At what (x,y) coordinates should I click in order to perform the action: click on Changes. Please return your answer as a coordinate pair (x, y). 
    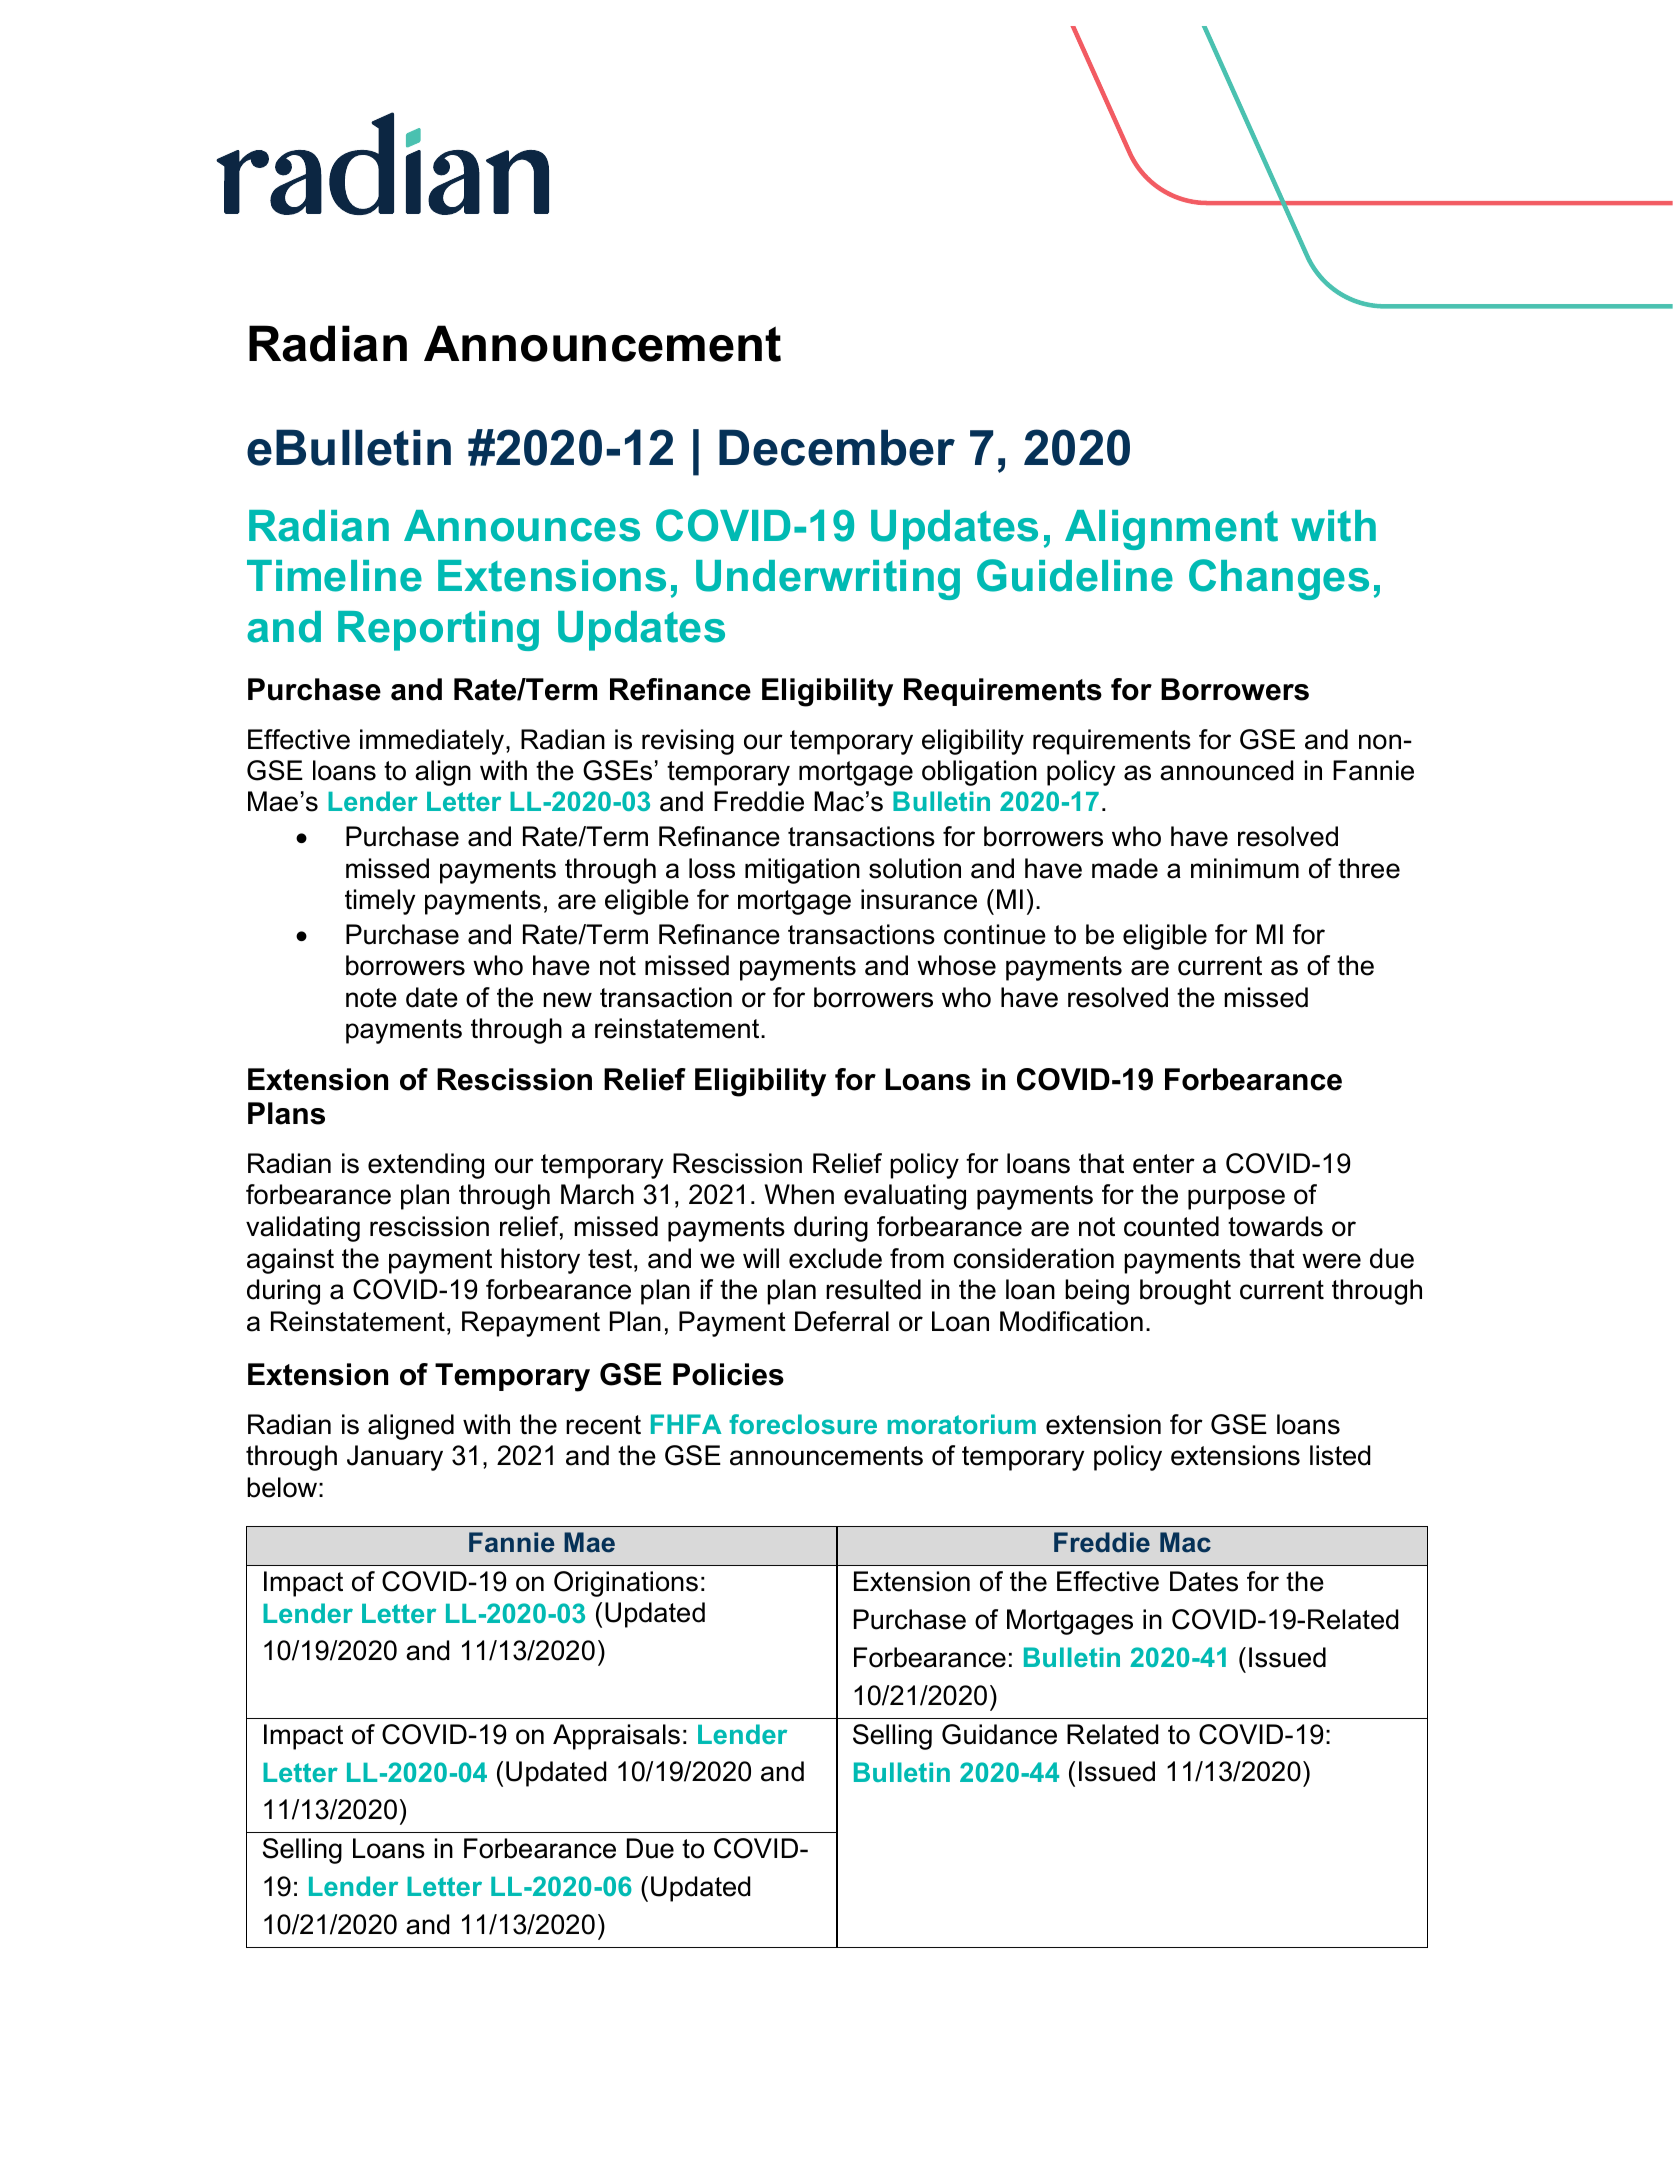
    Looking at the image, I should click on (1279, 579).
